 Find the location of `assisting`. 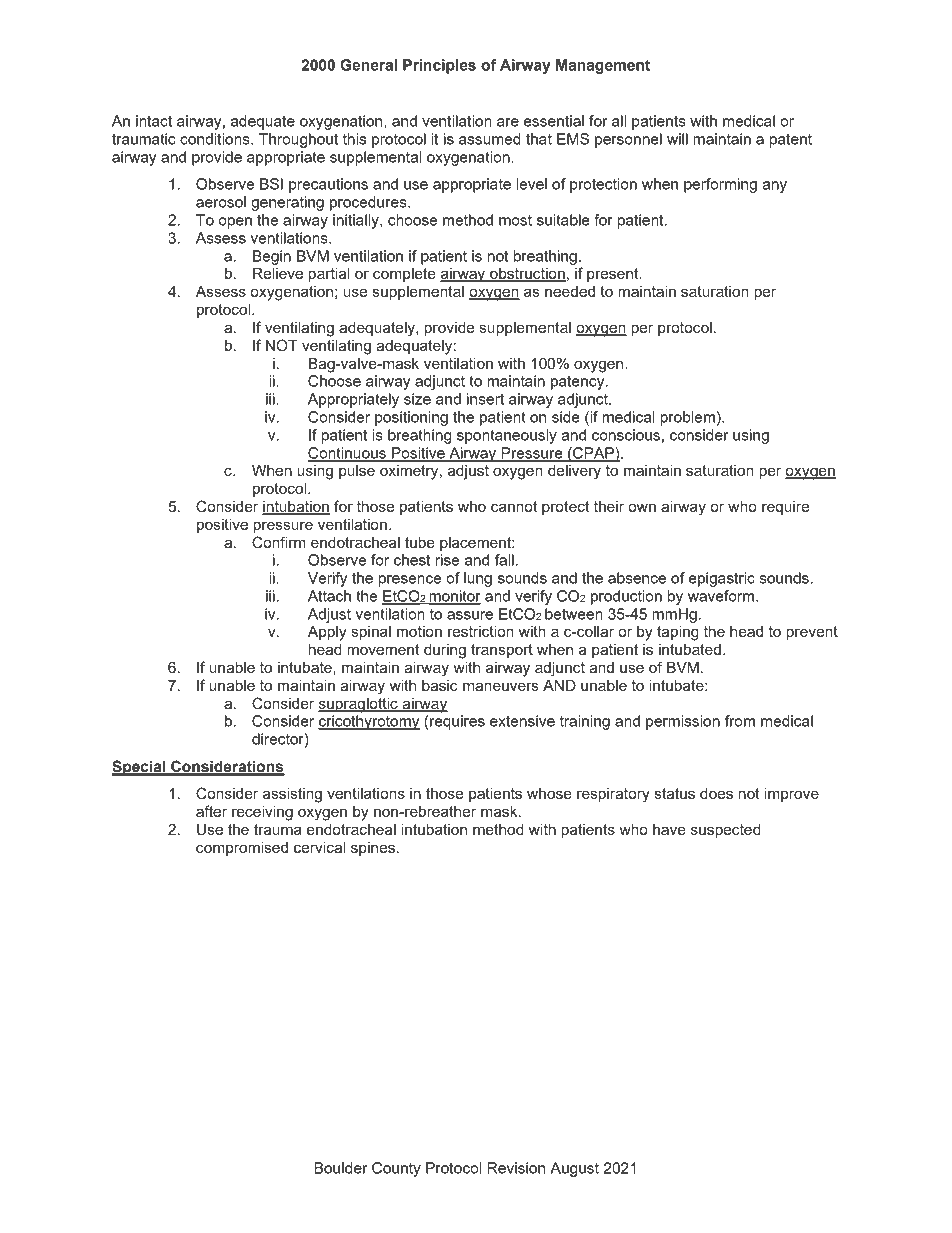

assisting is located at coordinates (292, 795).
